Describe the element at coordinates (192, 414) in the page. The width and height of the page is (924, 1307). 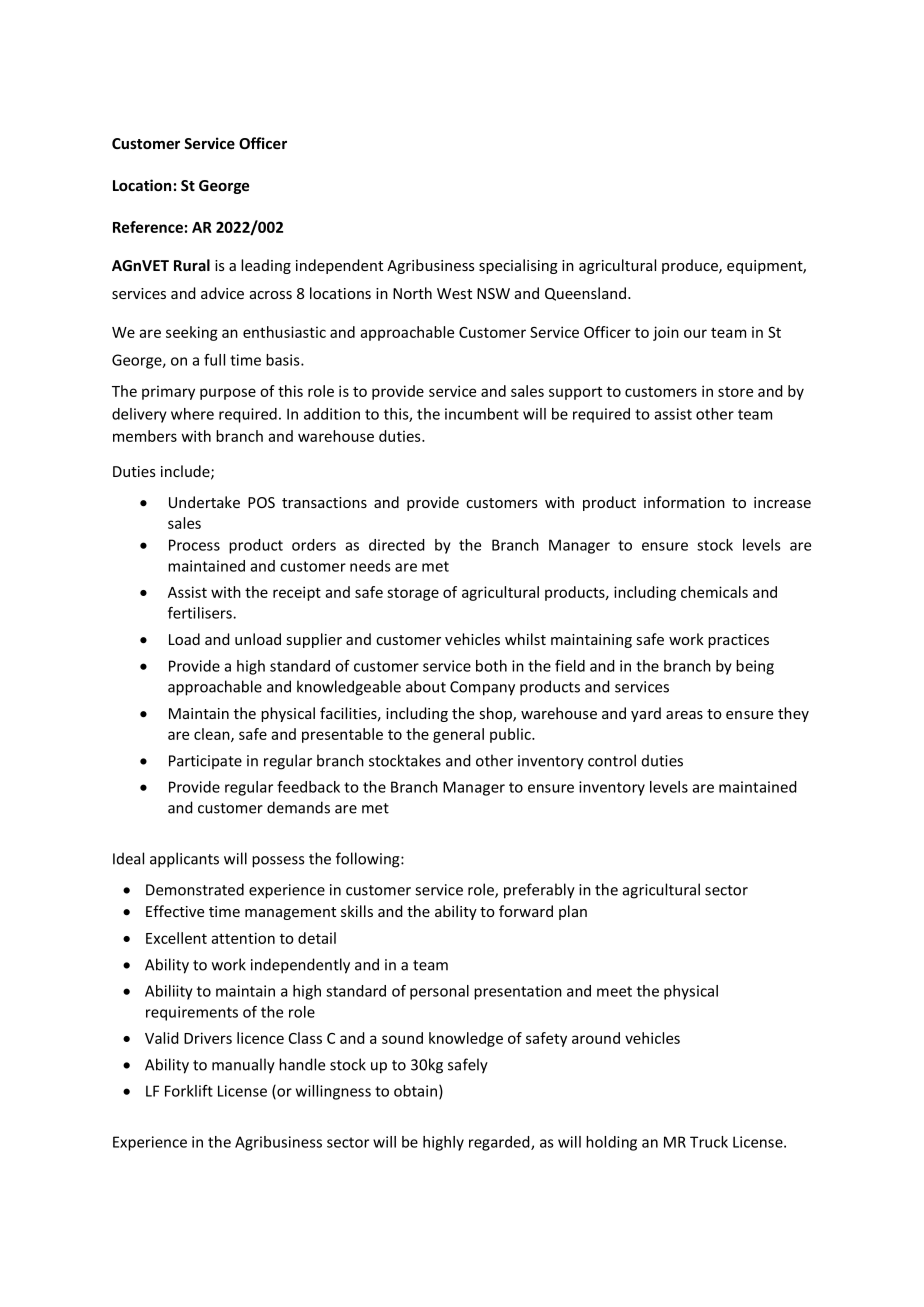
I see `where` at that location.
